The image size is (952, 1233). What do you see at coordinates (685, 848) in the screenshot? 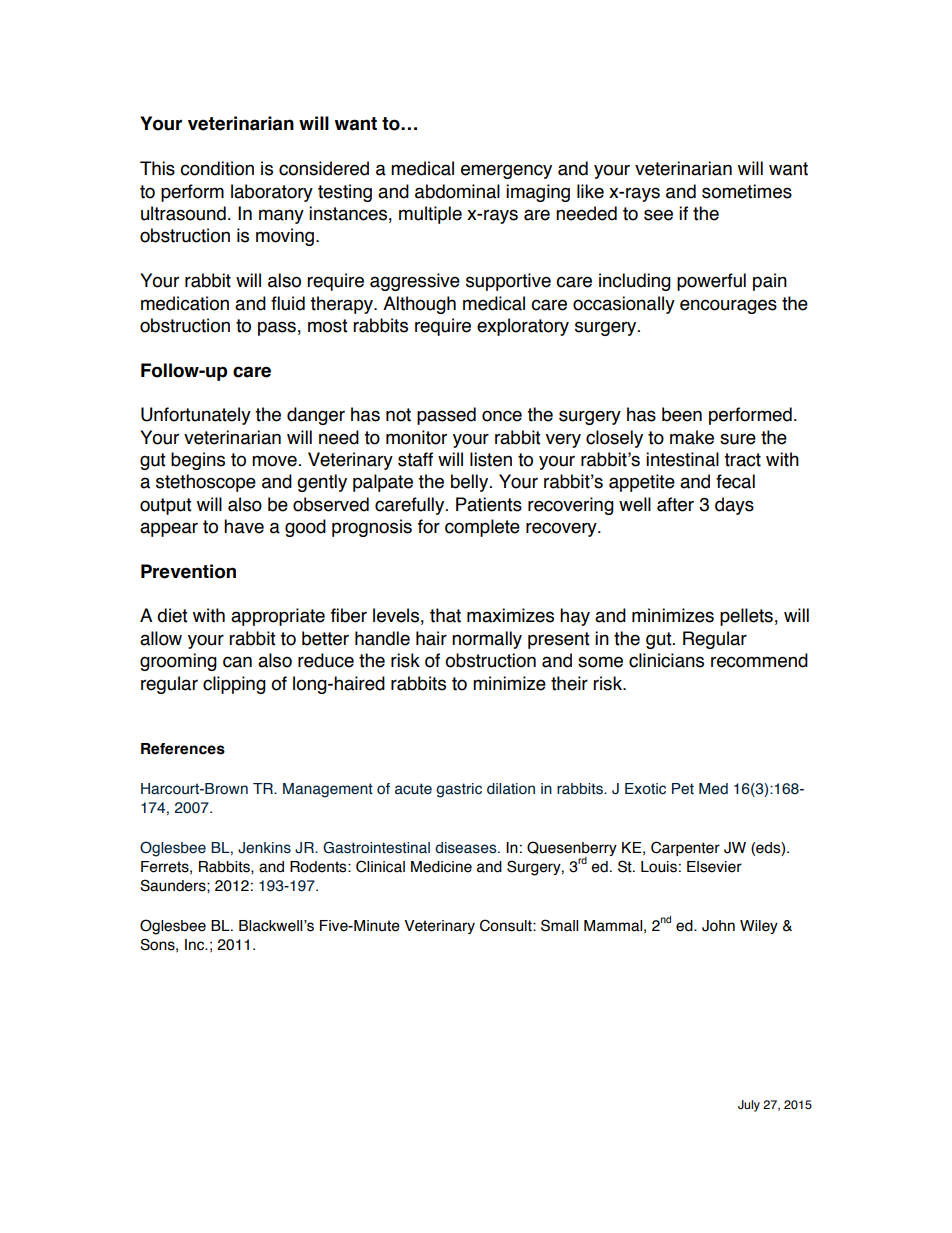
I see `Carpenter` at bounding box center [685, 848].
